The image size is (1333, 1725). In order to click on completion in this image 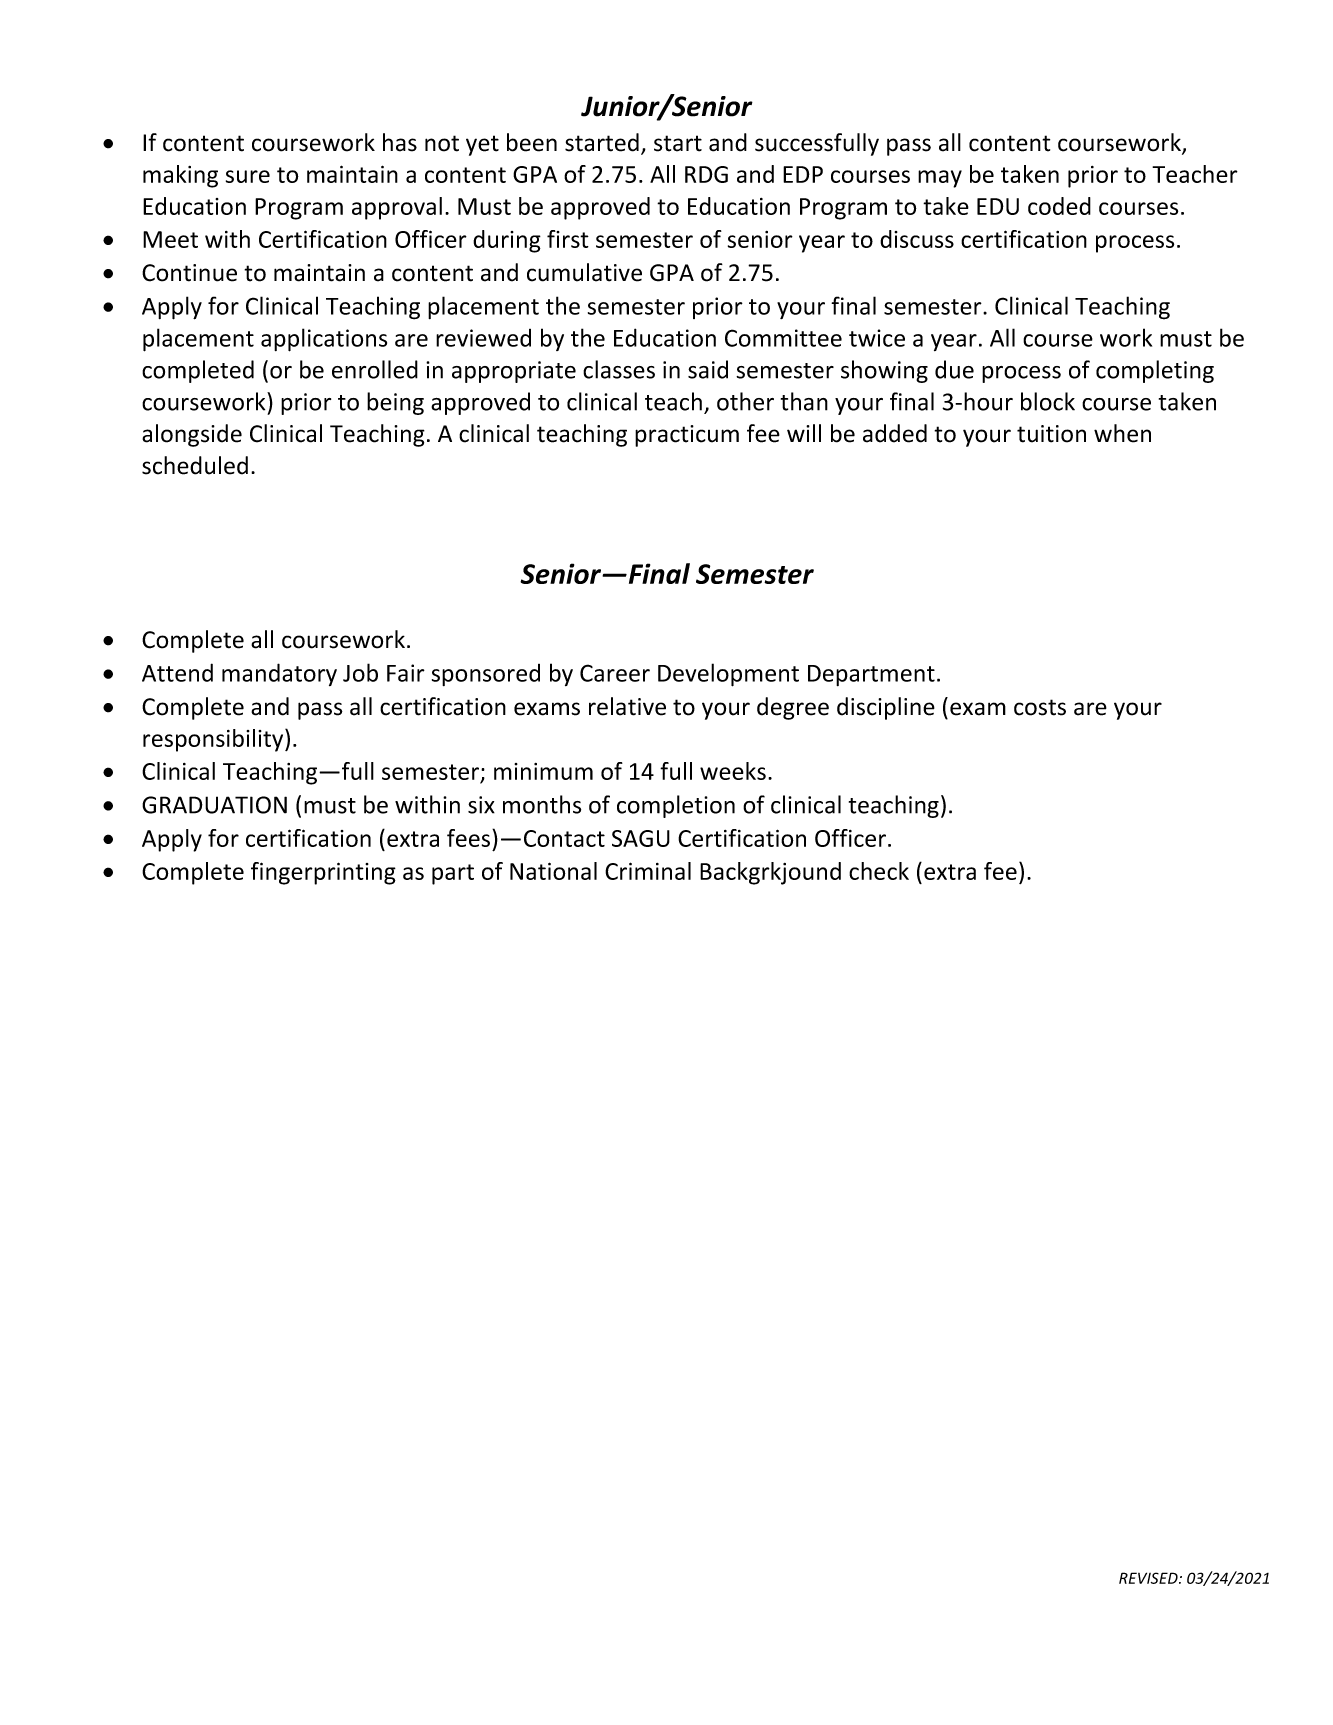, I will do `click(676, 806)`.
